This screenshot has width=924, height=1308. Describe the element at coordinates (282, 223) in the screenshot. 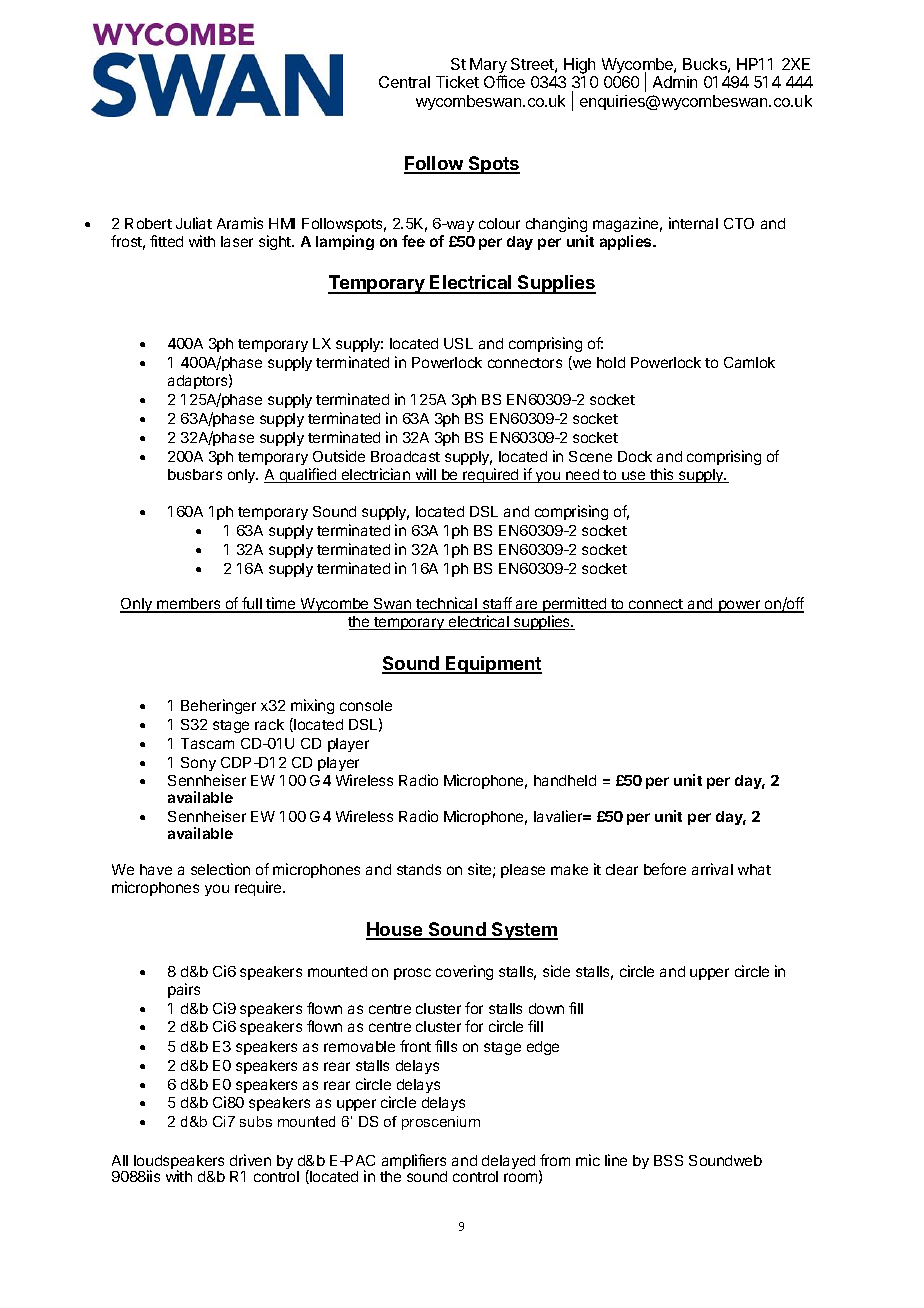

I see `HMI` at that location.
